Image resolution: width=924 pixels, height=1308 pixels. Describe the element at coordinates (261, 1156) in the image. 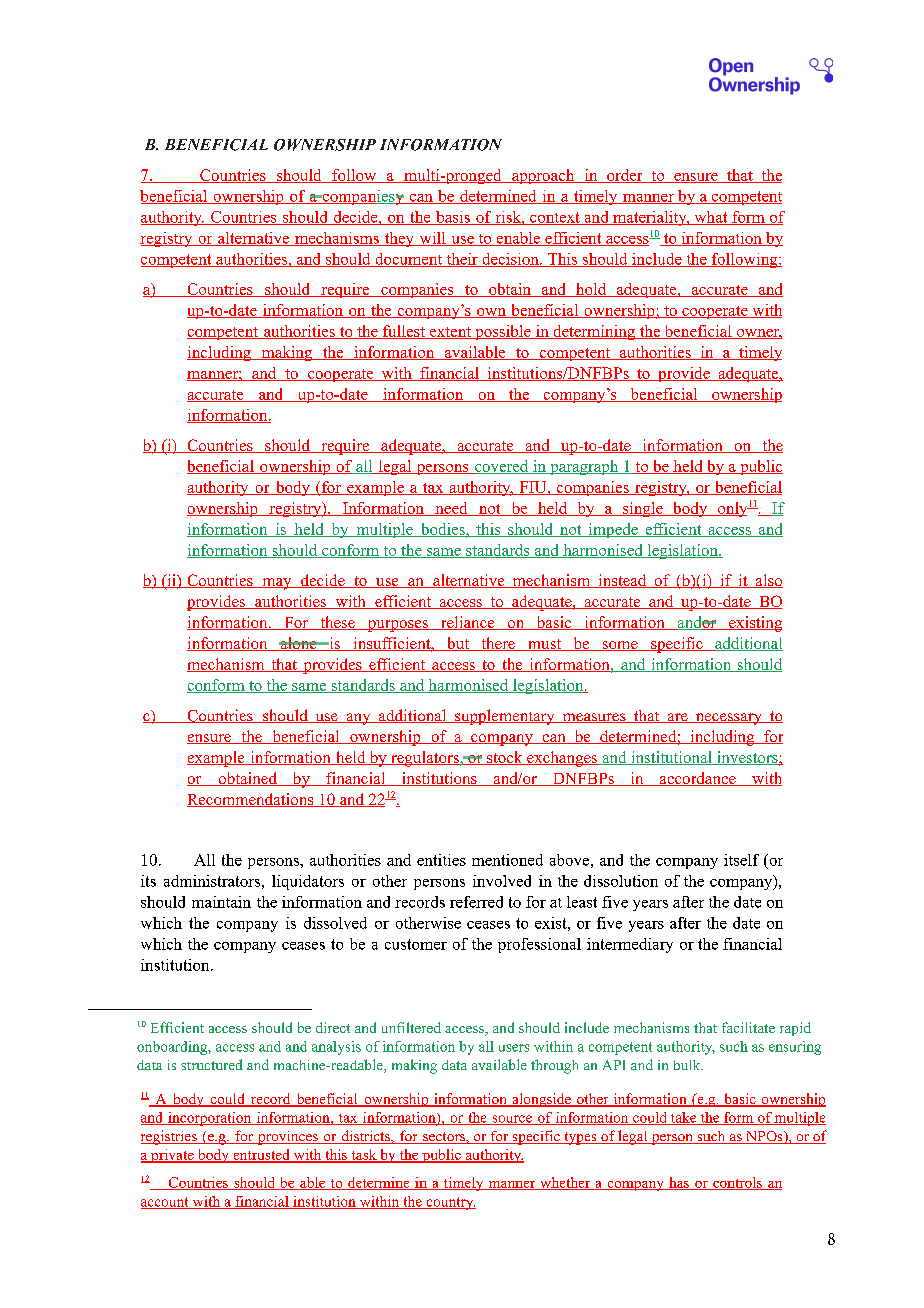

I see `entrusted` at that location.
